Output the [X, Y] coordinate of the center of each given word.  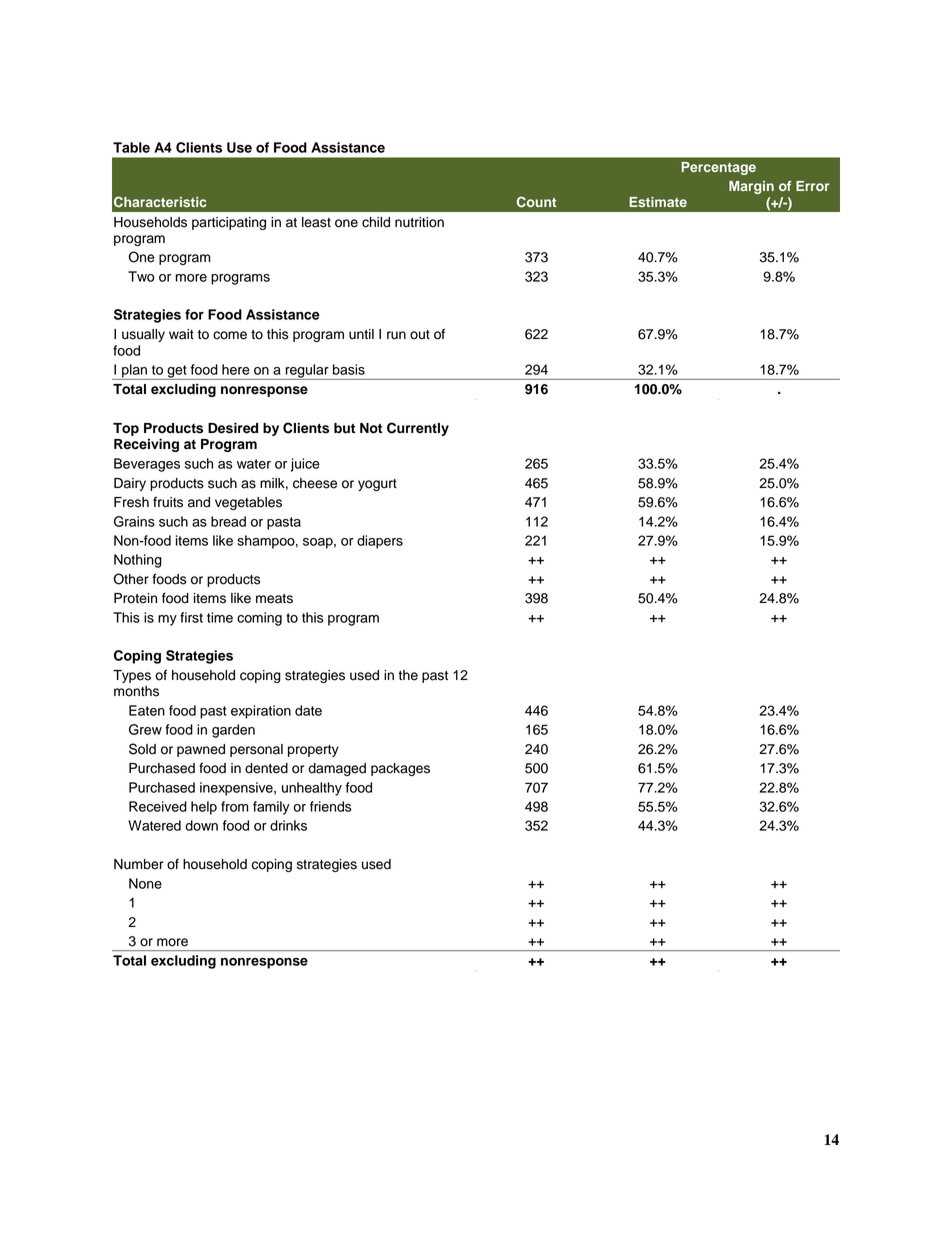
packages [400, 769]
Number [139, 864]
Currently [418, 429]
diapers [380, 542]
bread [228, 521]
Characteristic [160, 202]
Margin [751, 187]
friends [331, 806]
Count [537, 202]
